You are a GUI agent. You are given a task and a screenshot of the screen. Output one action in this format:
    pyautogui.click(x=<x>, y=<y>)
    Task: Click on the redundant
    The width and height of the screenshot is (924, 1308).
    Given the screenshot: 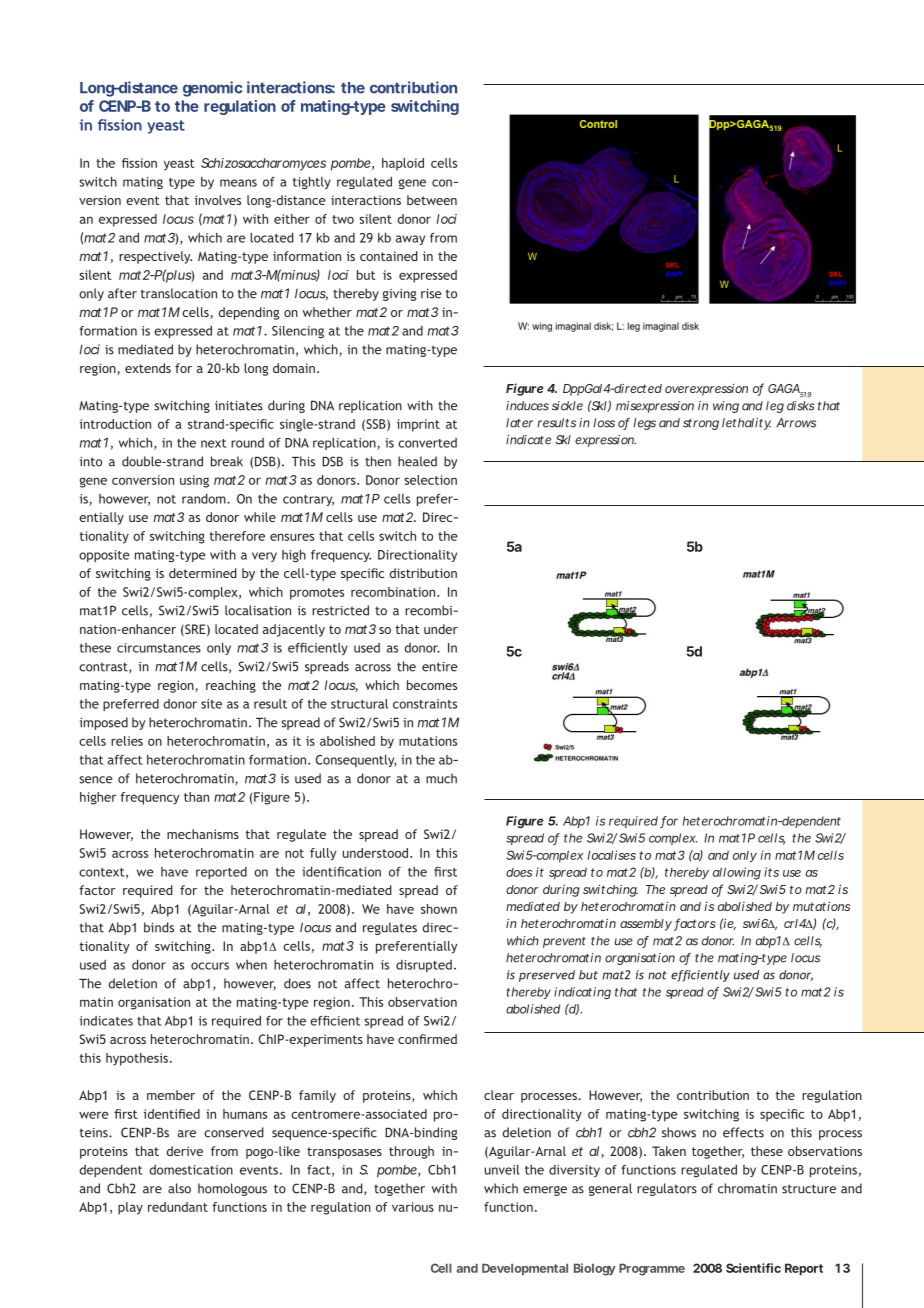 What is the action you would take?
    pyautogui.click(x=178, y=1207)
